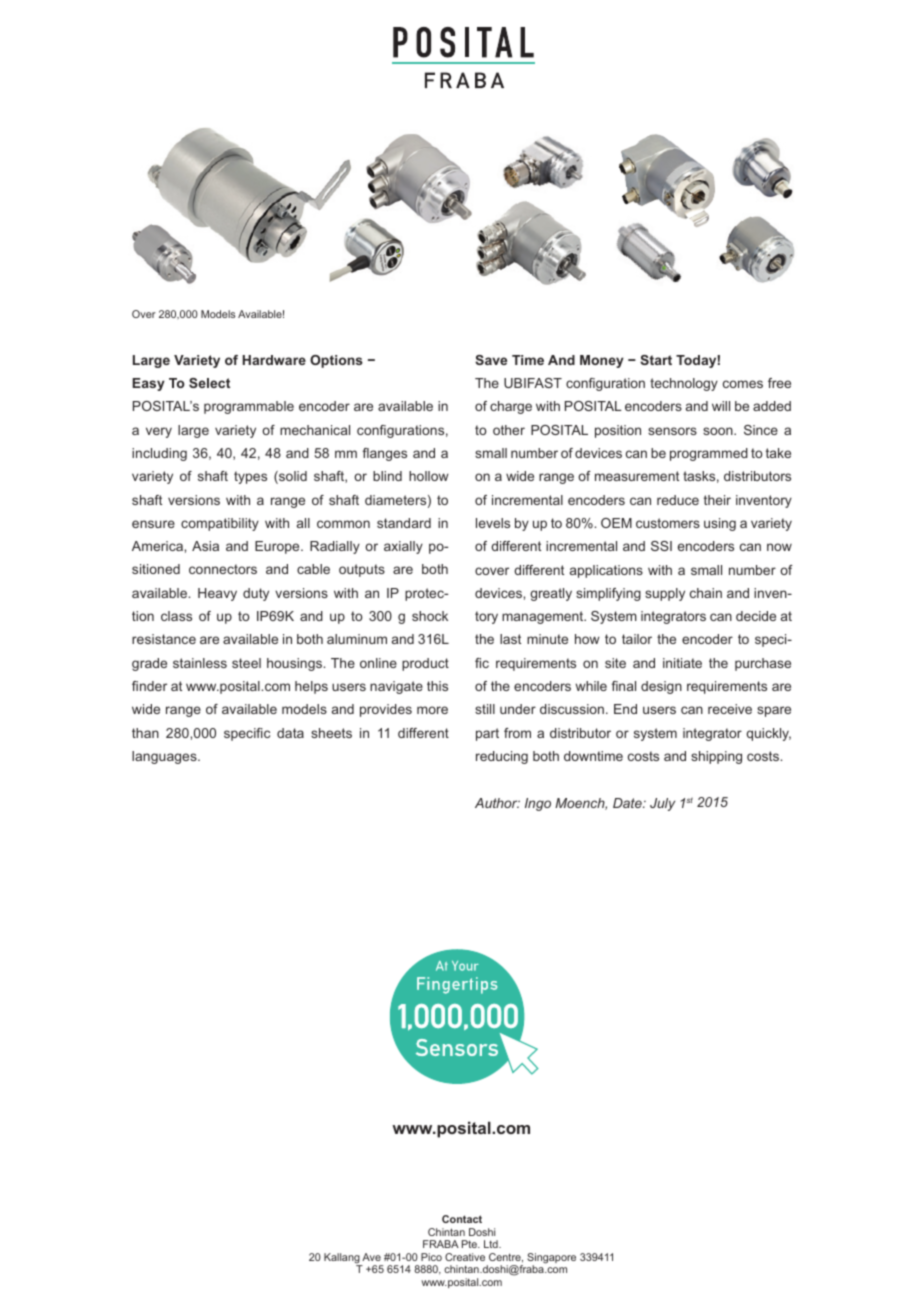  I want to click on Pte, so click(470, 1244).
